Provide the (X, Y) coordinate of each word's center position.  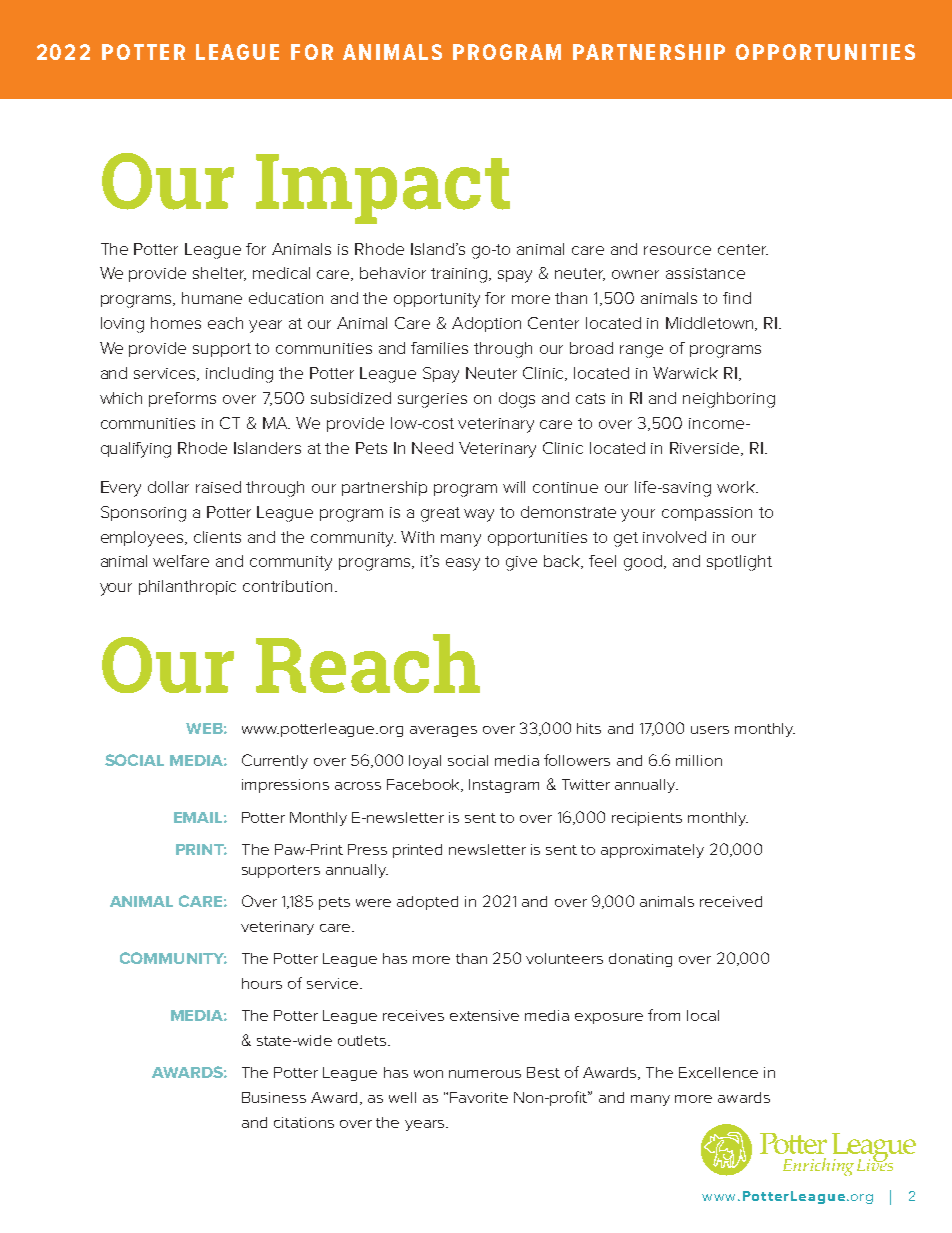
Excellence (718, 1072)
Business (274, 1097)
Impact (383, 189)
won (428, 1074)
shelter (219, 274)
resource (677, 250)
